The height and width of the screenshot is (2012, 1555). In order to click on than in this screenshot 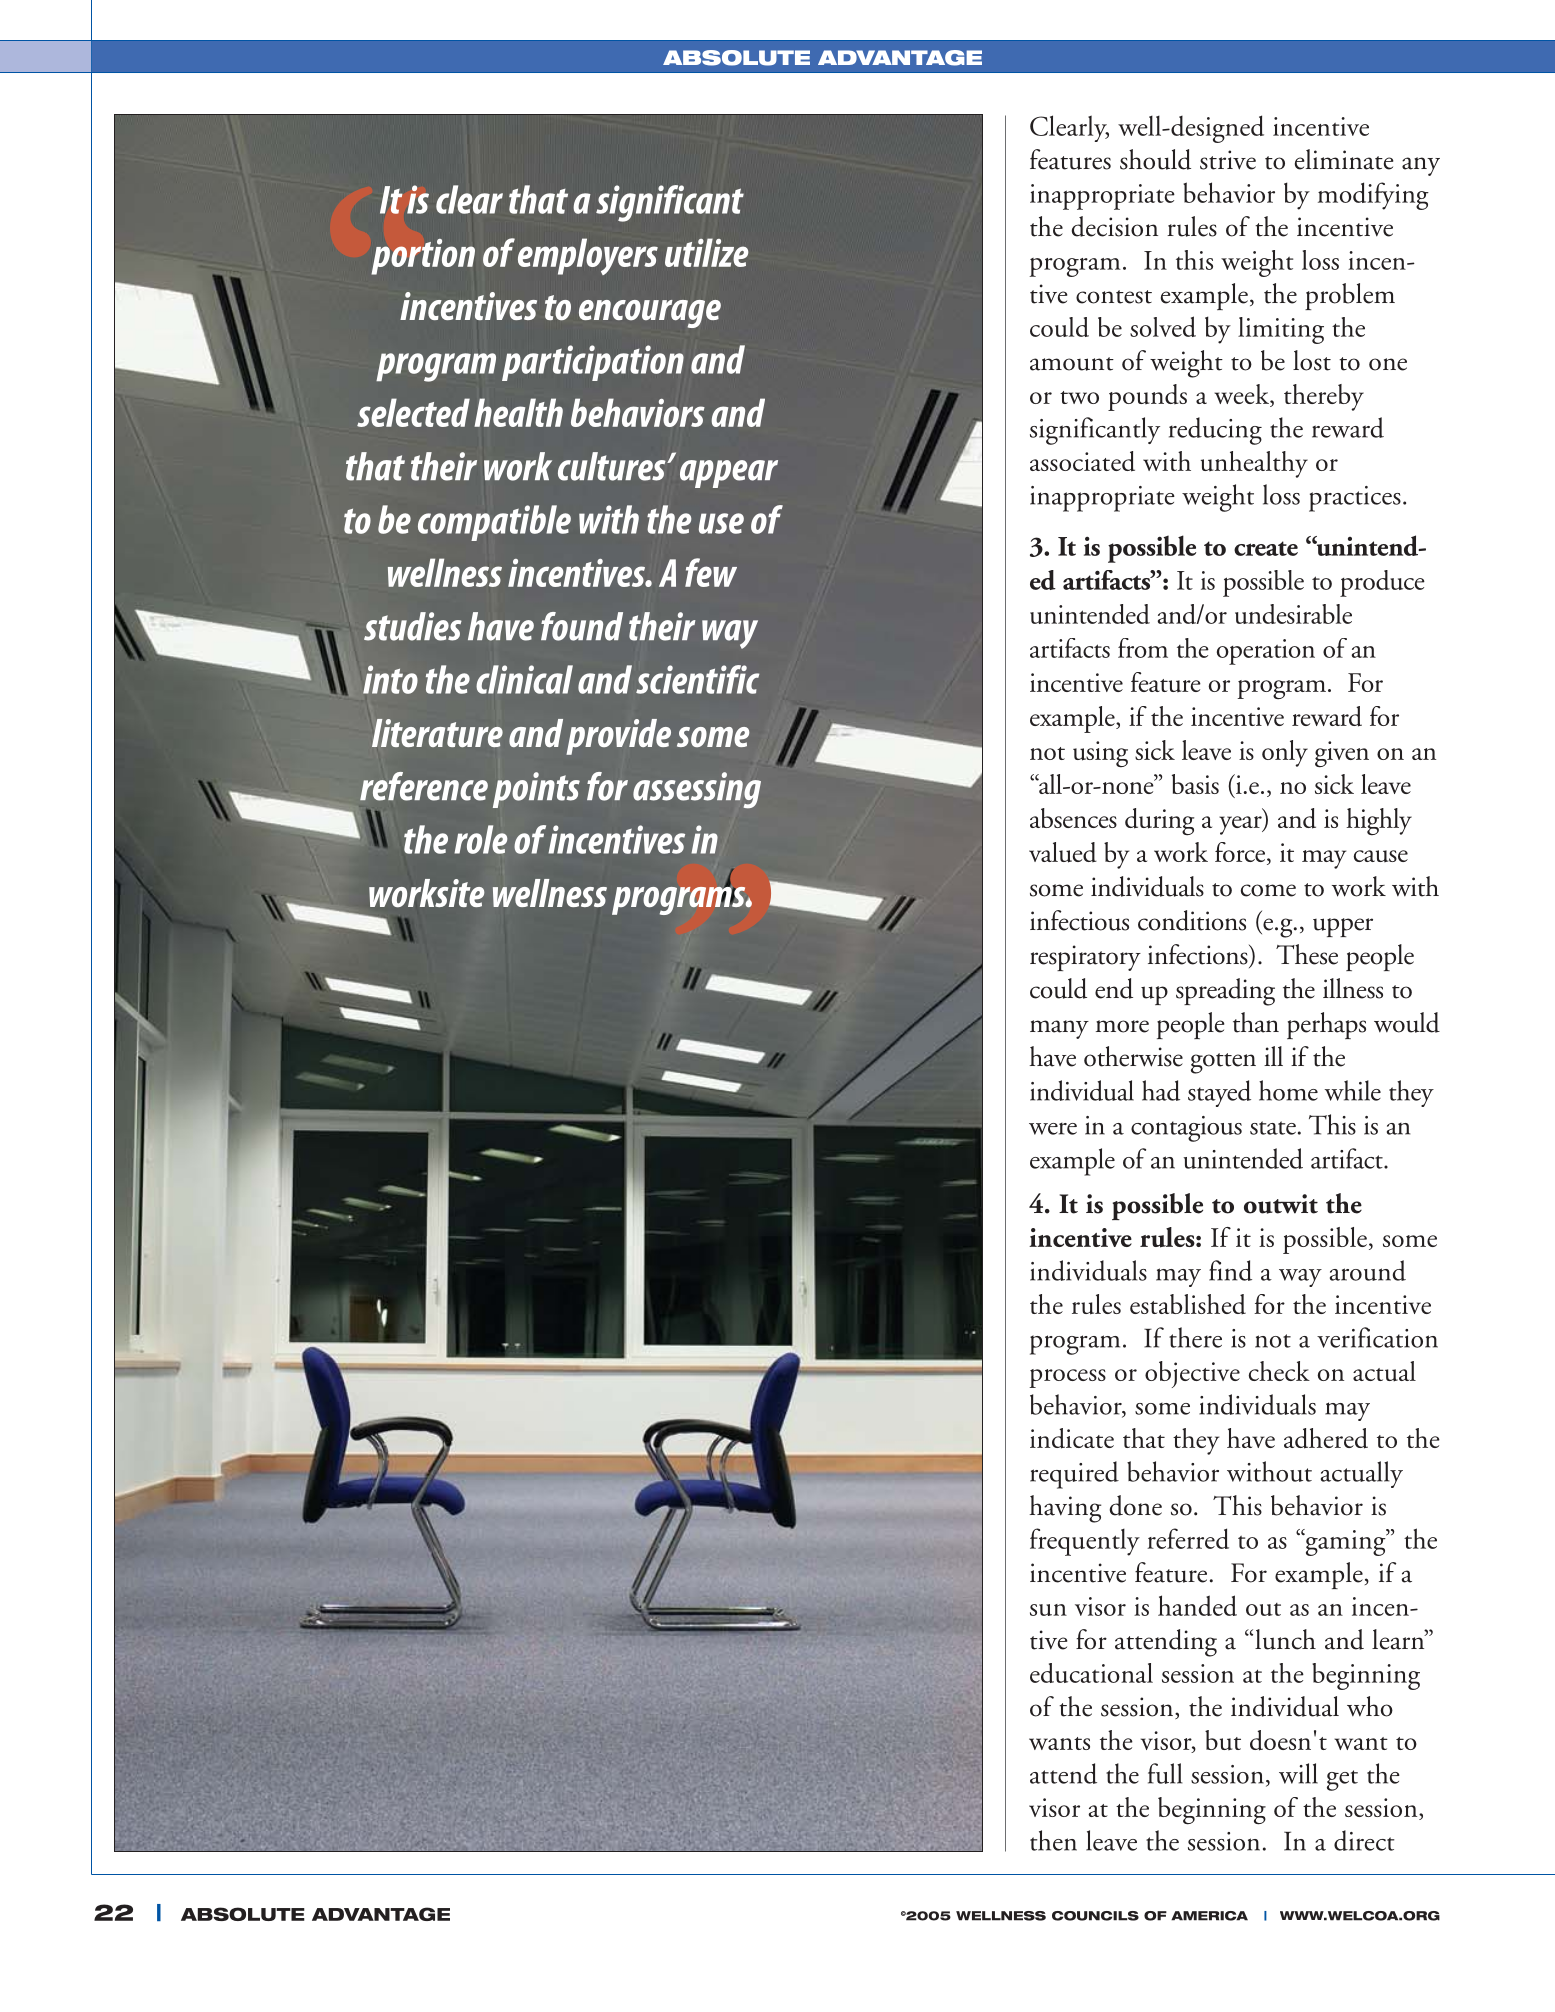, I will do `click(1256, 1022)`.
